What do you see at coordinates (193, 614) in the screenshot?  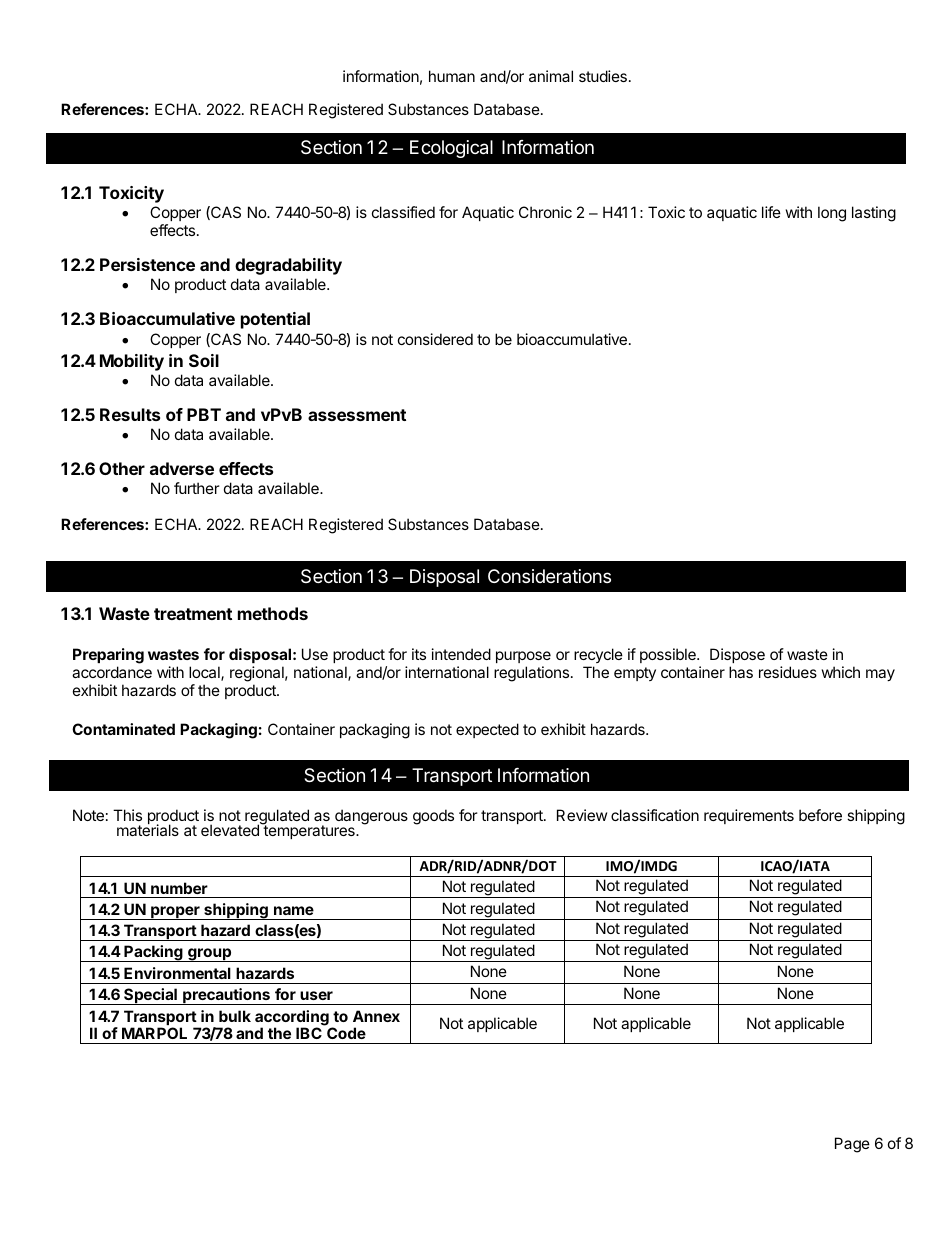 I see `treatment` at bounding box center [193, 614].
